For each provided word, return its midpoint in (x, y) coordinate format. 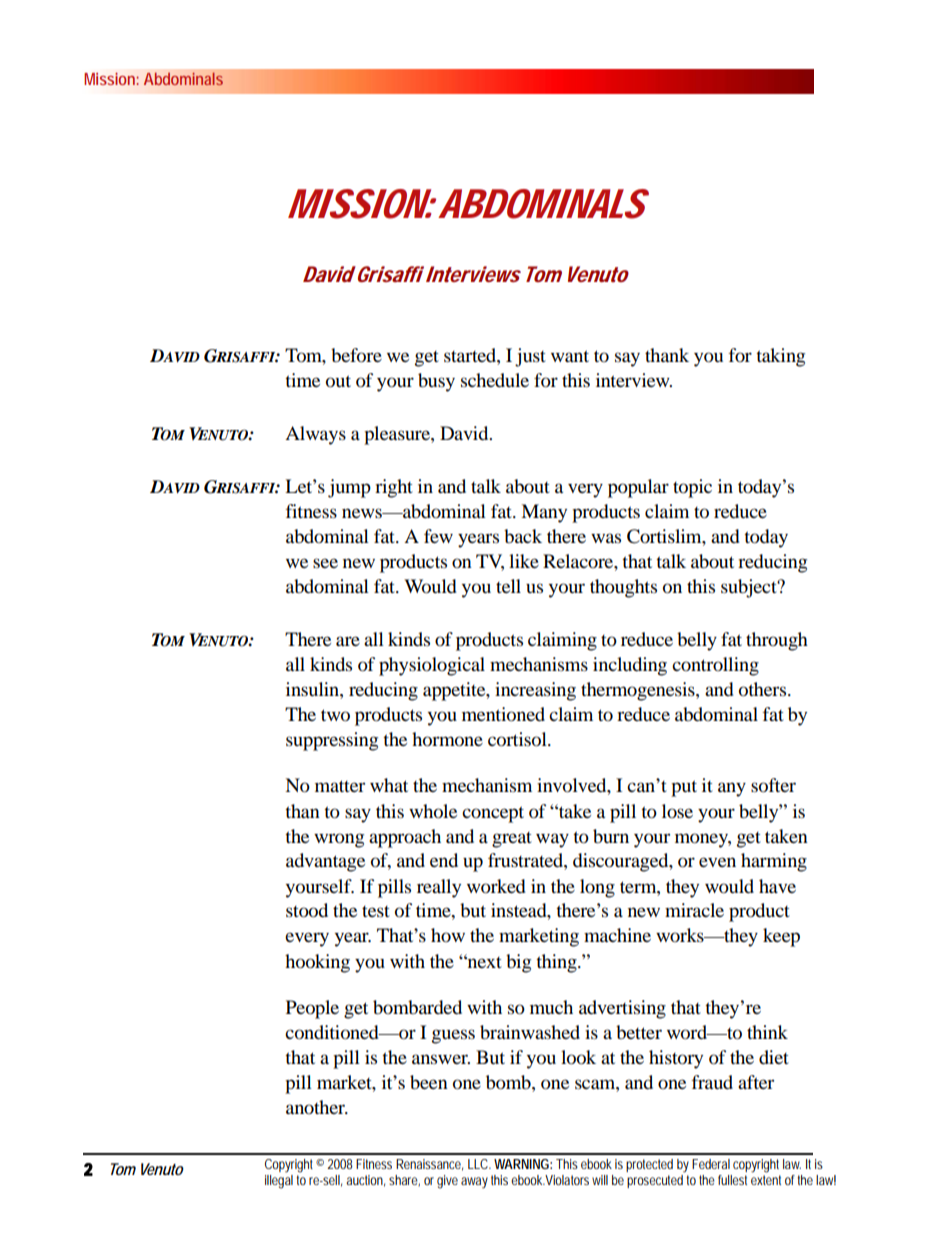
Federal (711, 1164)
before (356, 355)
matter (340, 786)
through (777, 641)
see (325, 563)
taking (780, 357)
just (530, 357)
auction (365, 1181)
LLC (479, 1164)
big (518, 963)
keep (781, 937)
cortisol (518, 739)
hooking (317, 963)
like (524, 561)
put (684, 788)
